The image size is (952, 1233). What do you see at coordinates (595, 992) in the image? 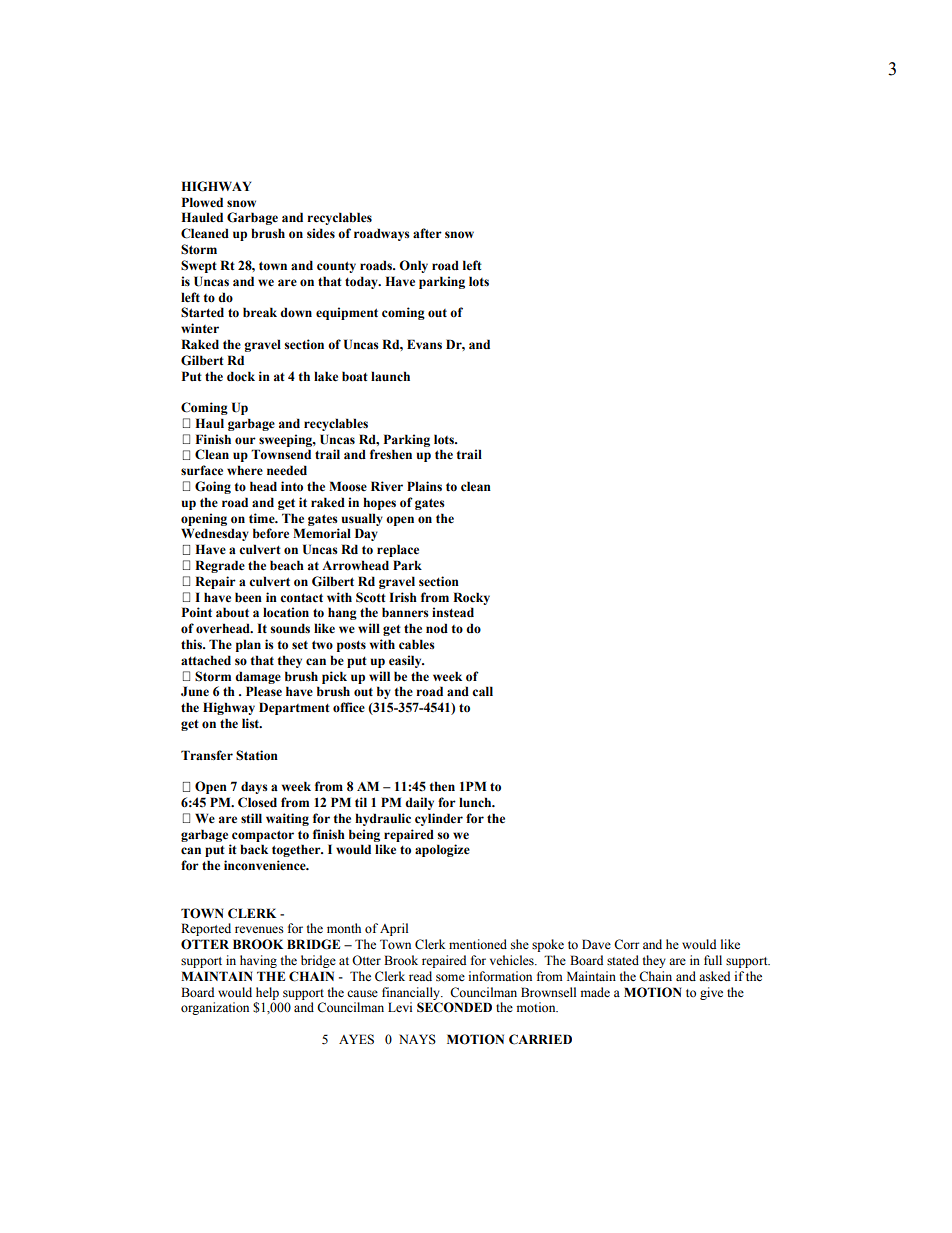
I see `made` at bounding box center [595, 992].
